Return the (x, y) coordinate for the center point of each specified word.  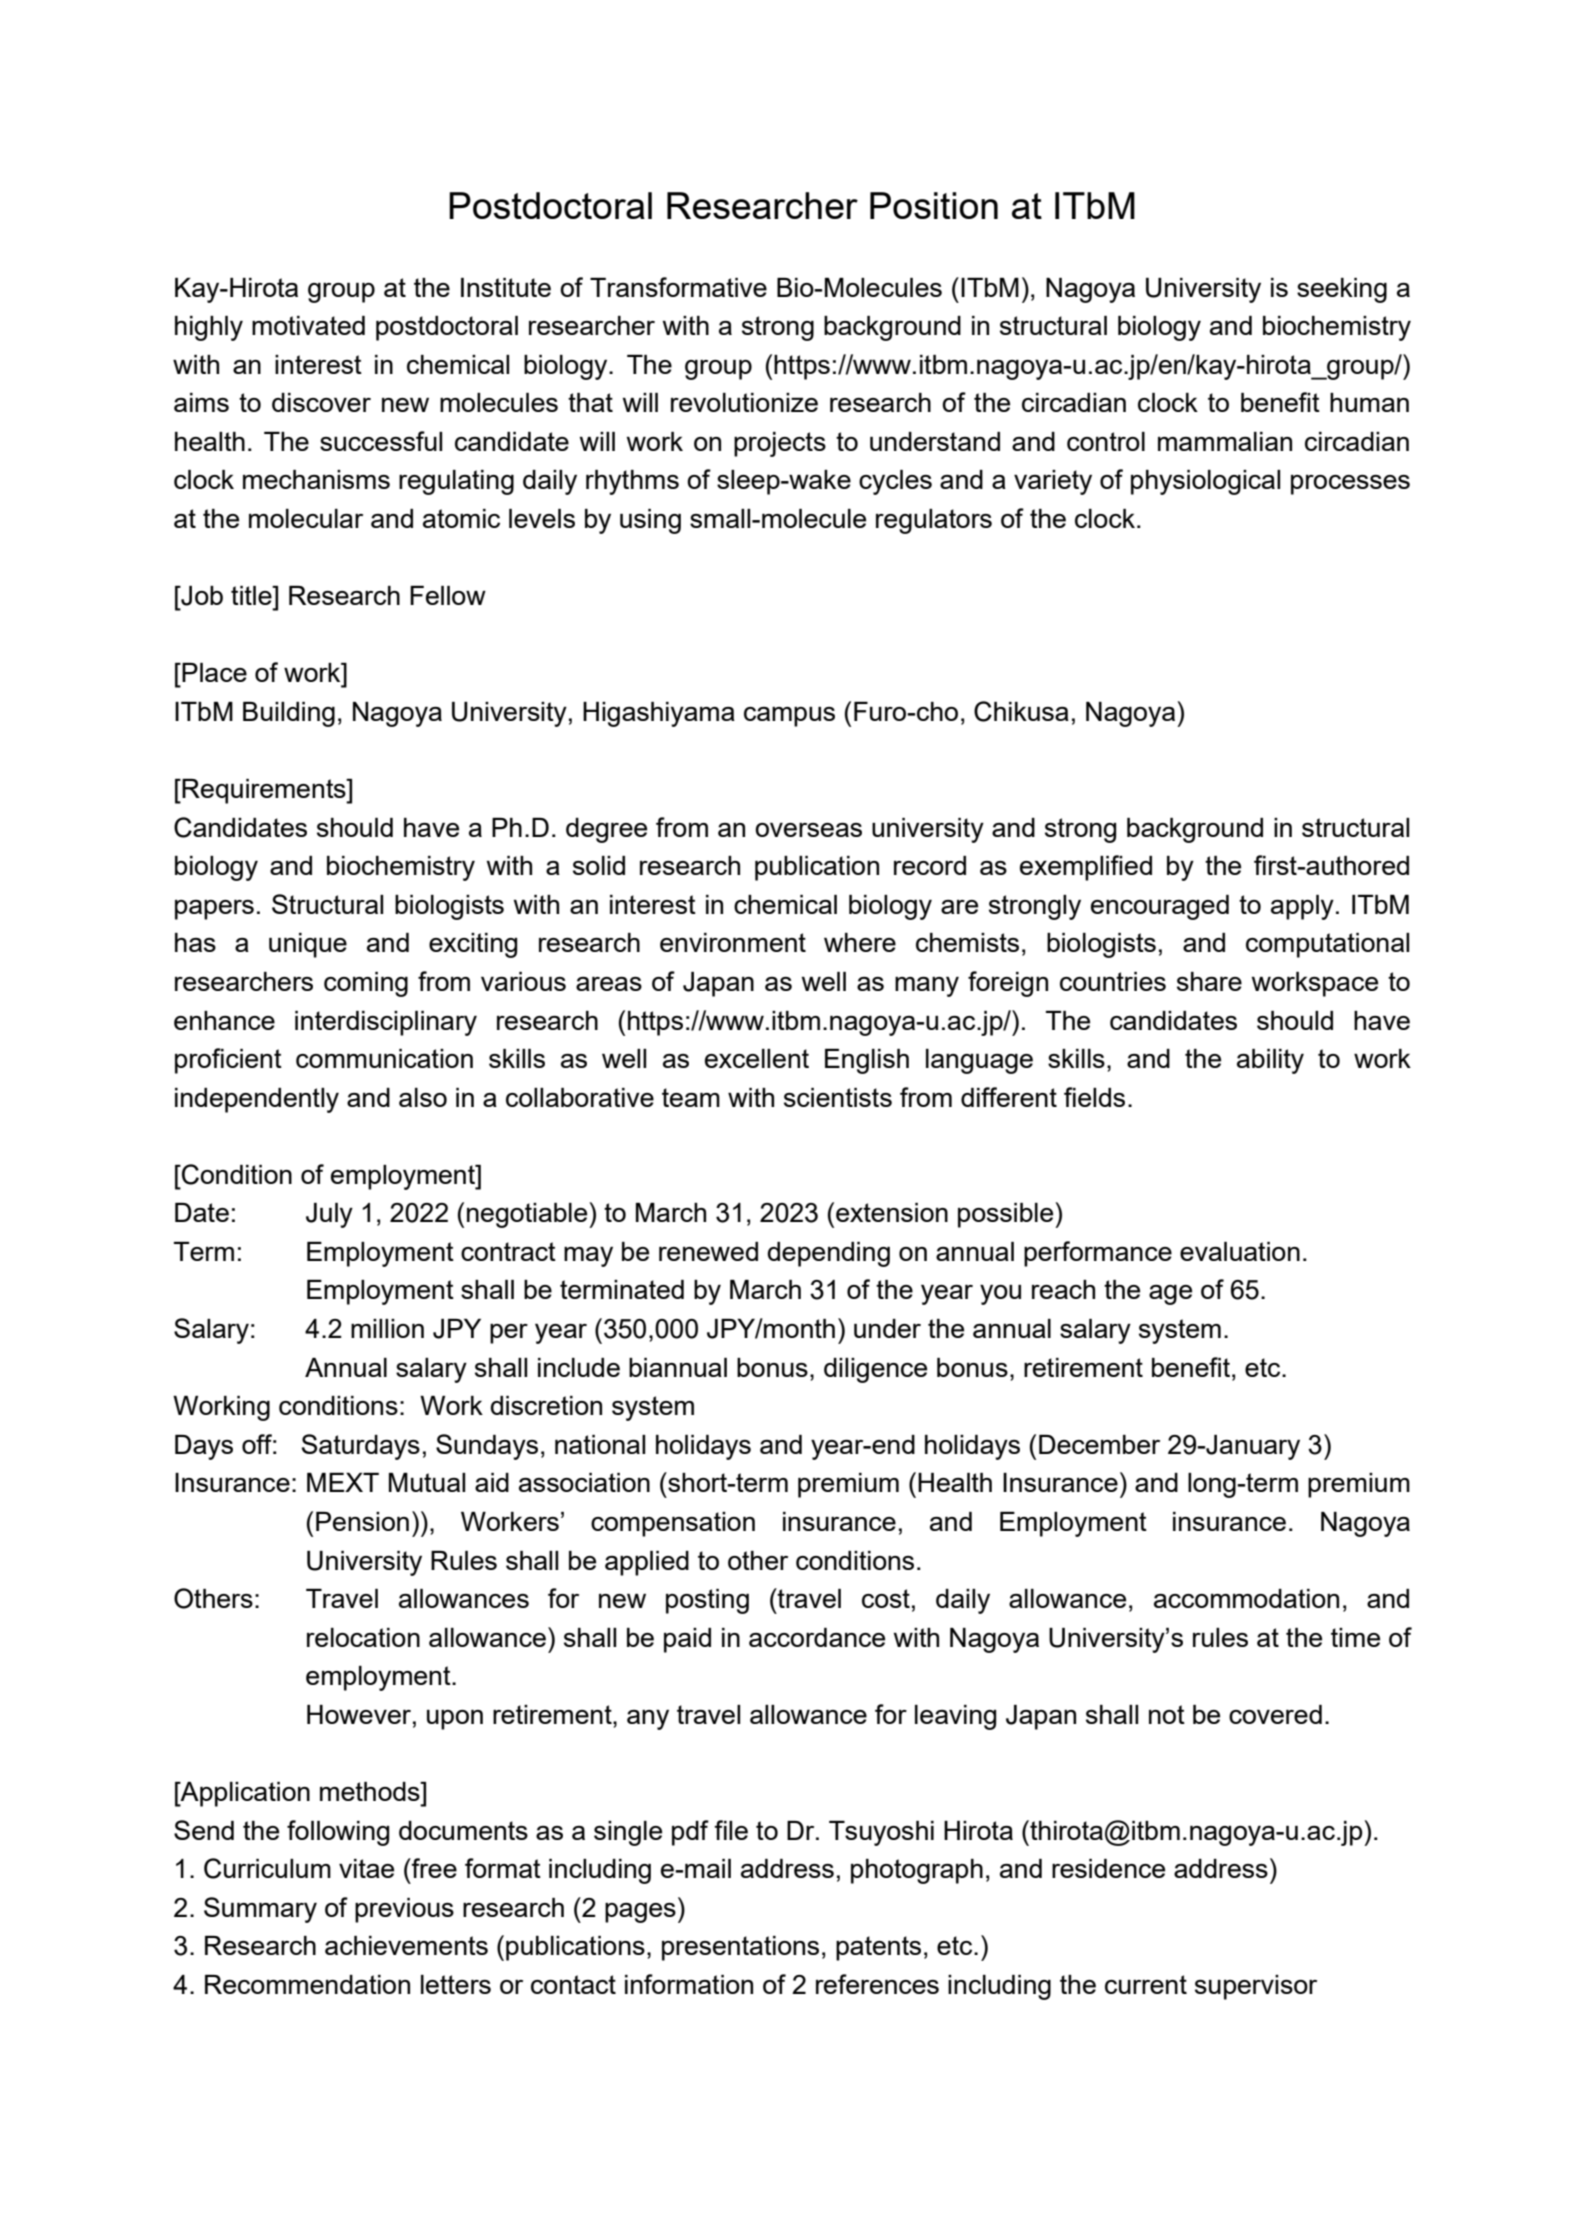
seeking (1342, 290)
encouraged (1160, 907)
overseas (808, 830)
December (1099, 1444)
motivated (308, 325)
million (387, 1328)
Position (934, 205)
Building (289, 714)
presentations (740, 1948)
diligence (875, 1370)
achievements (406, 1945)
